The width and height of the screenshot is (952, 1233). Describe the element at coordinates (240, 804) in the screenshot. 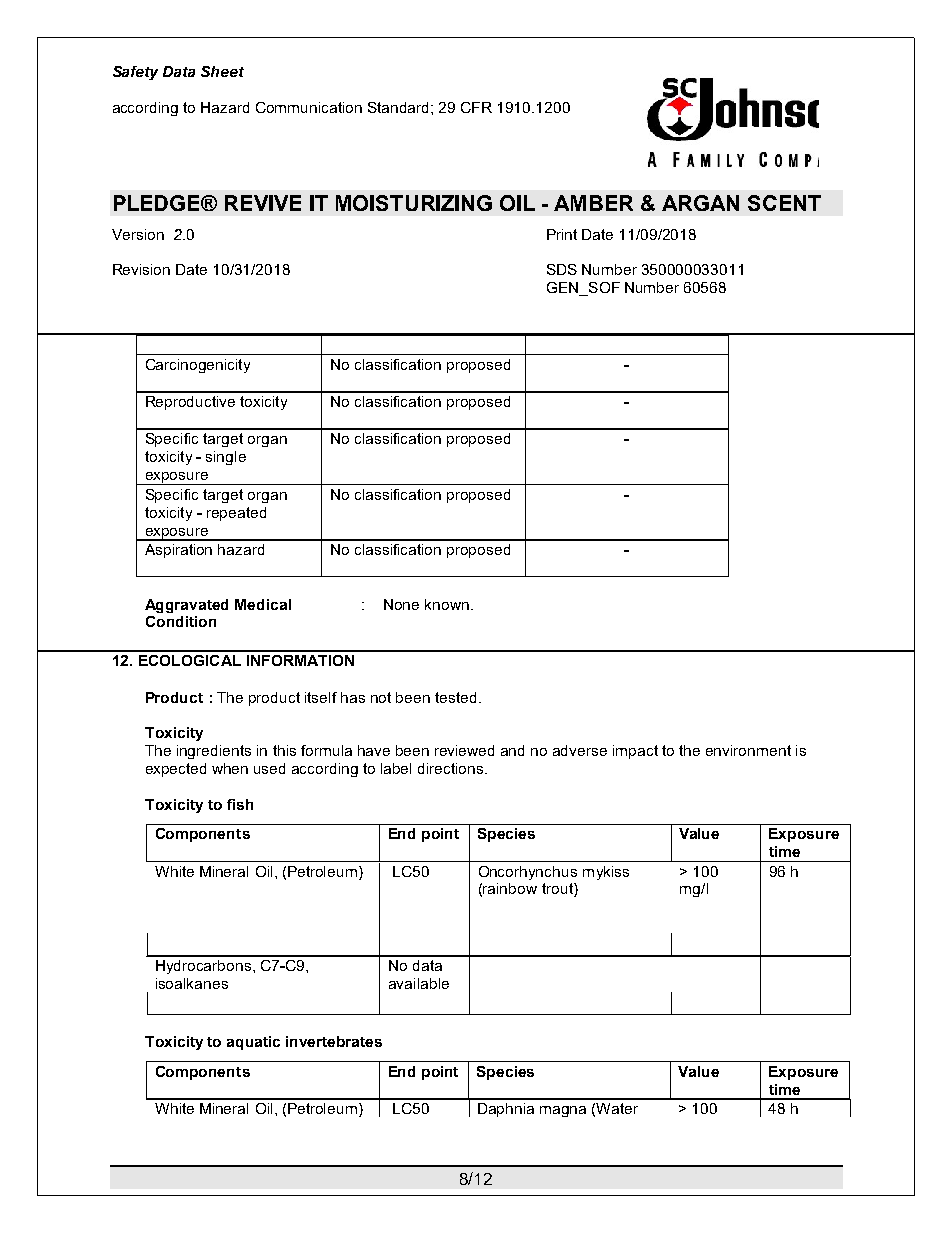

I see `fish` at that location.
